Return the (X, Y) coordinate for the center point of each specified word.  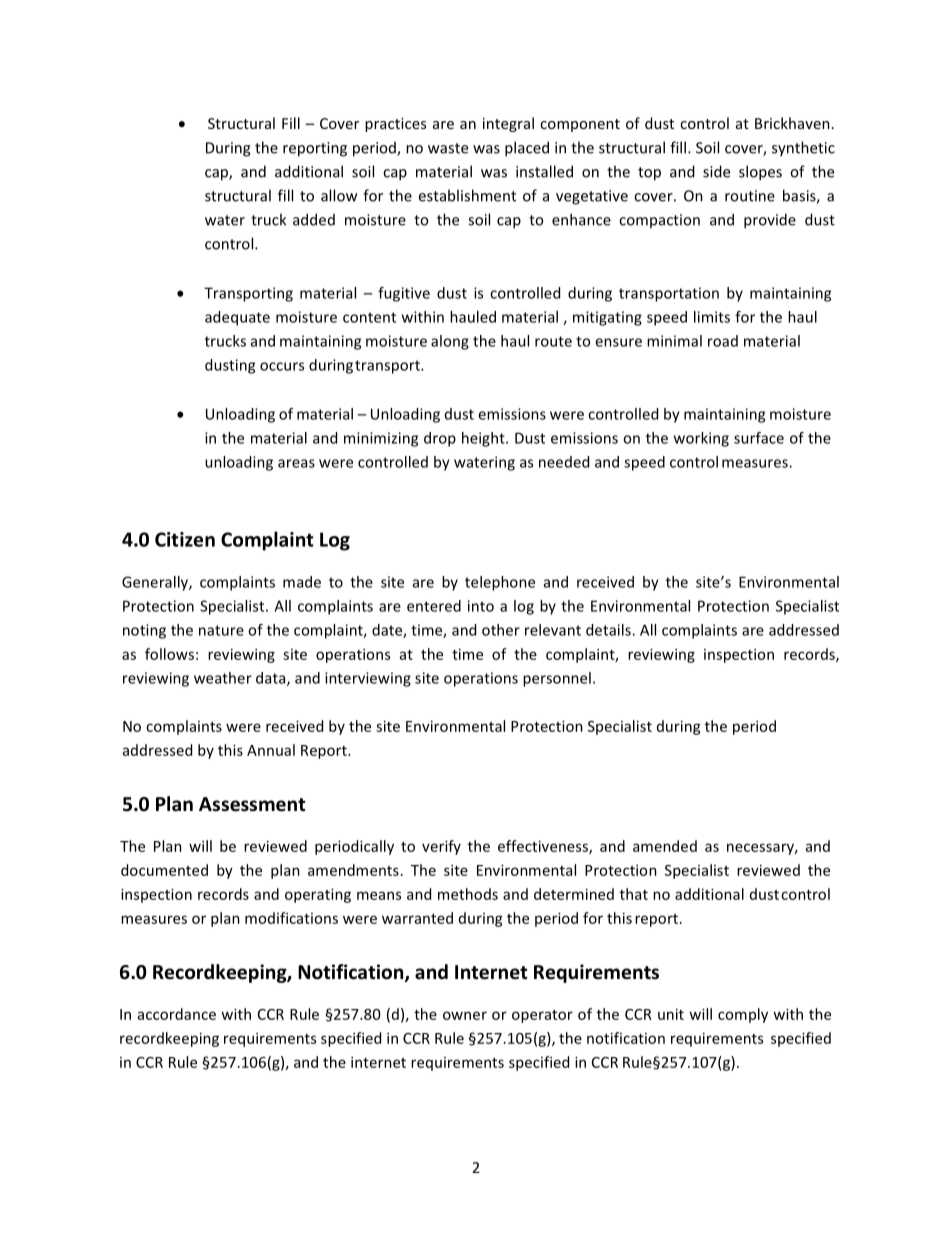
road (723, 341)
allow (339, 195)
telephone (500, 583)
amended (665, 846)
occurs (282, 366)
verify (441, 847)
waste (448, 148)
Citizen (185, 539)
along (450, 342)
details (609, 630)
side (716, 171)
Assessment (252, 804)
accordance (177, 1014)
